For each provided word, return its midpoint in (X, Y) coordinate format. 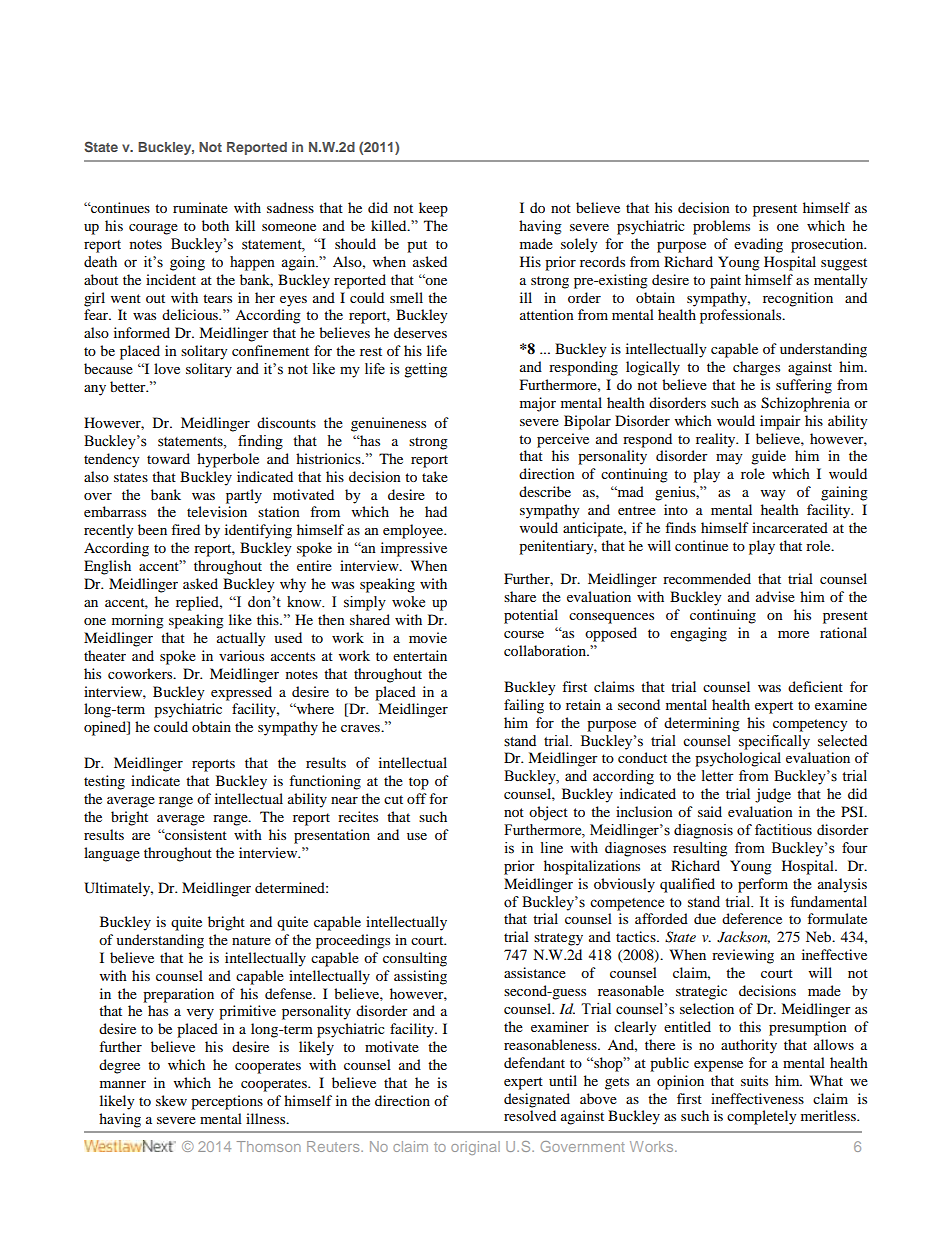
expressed (241, 693)
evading (758, 245)
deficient (815, 686)
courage (153, 229)
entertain (420, 655)
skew (171, 1100)
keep (433, 209)
